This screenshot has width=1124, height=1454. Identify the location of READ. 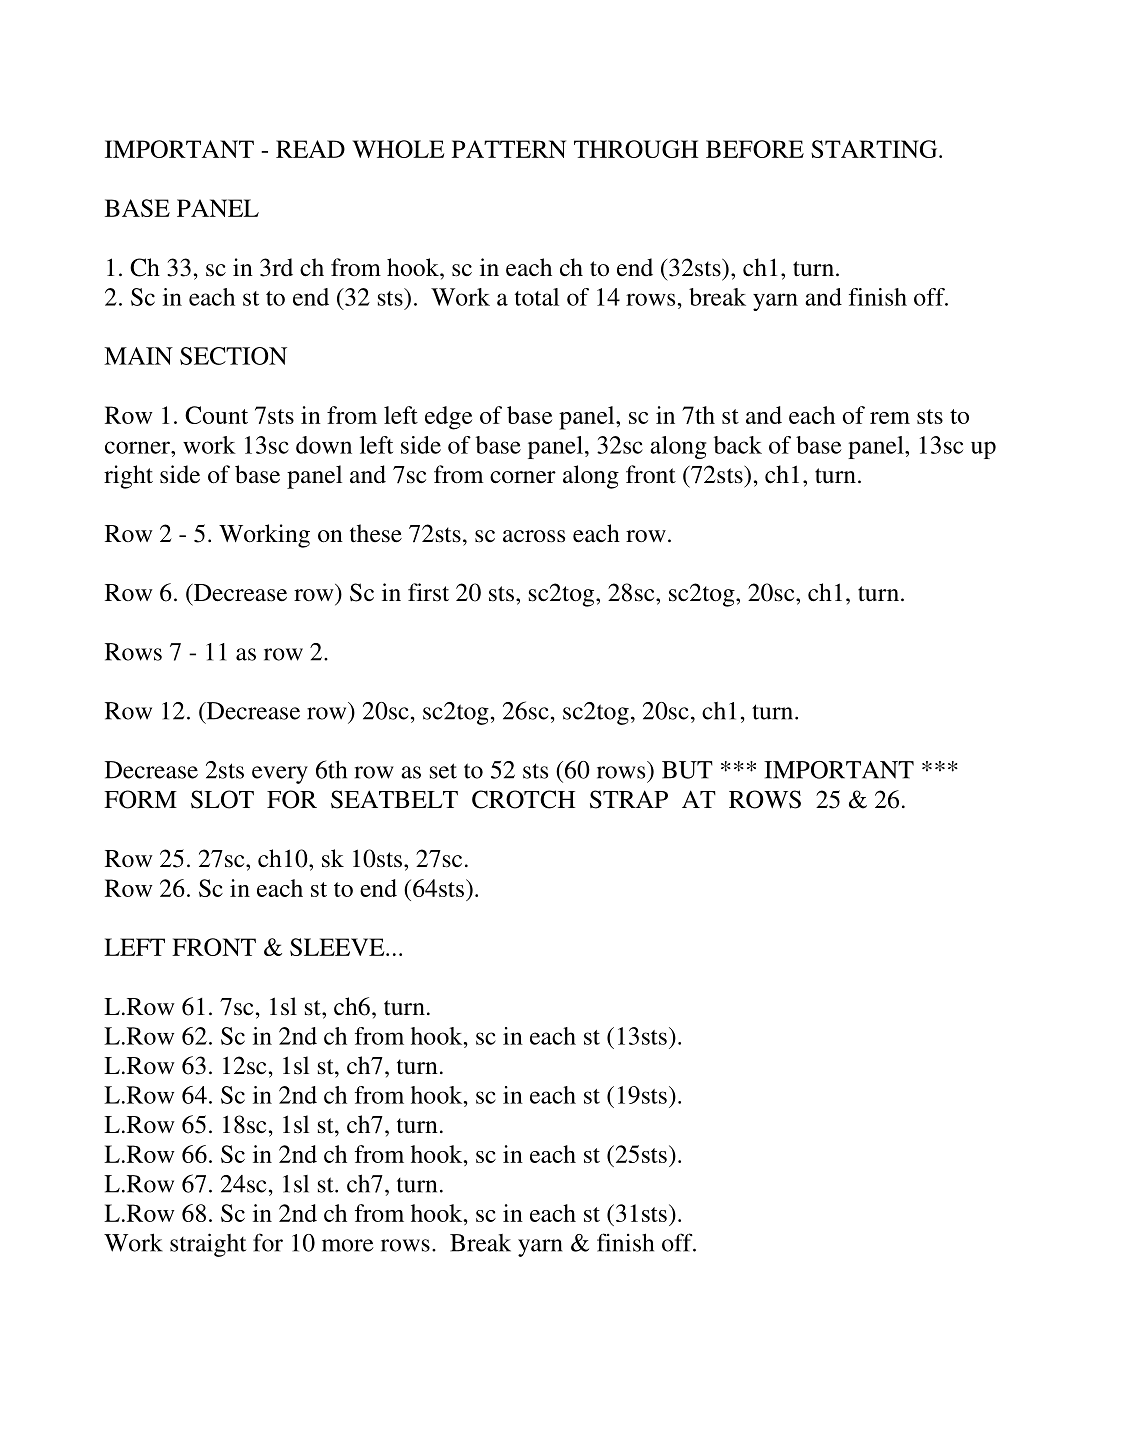
(310, 149).
